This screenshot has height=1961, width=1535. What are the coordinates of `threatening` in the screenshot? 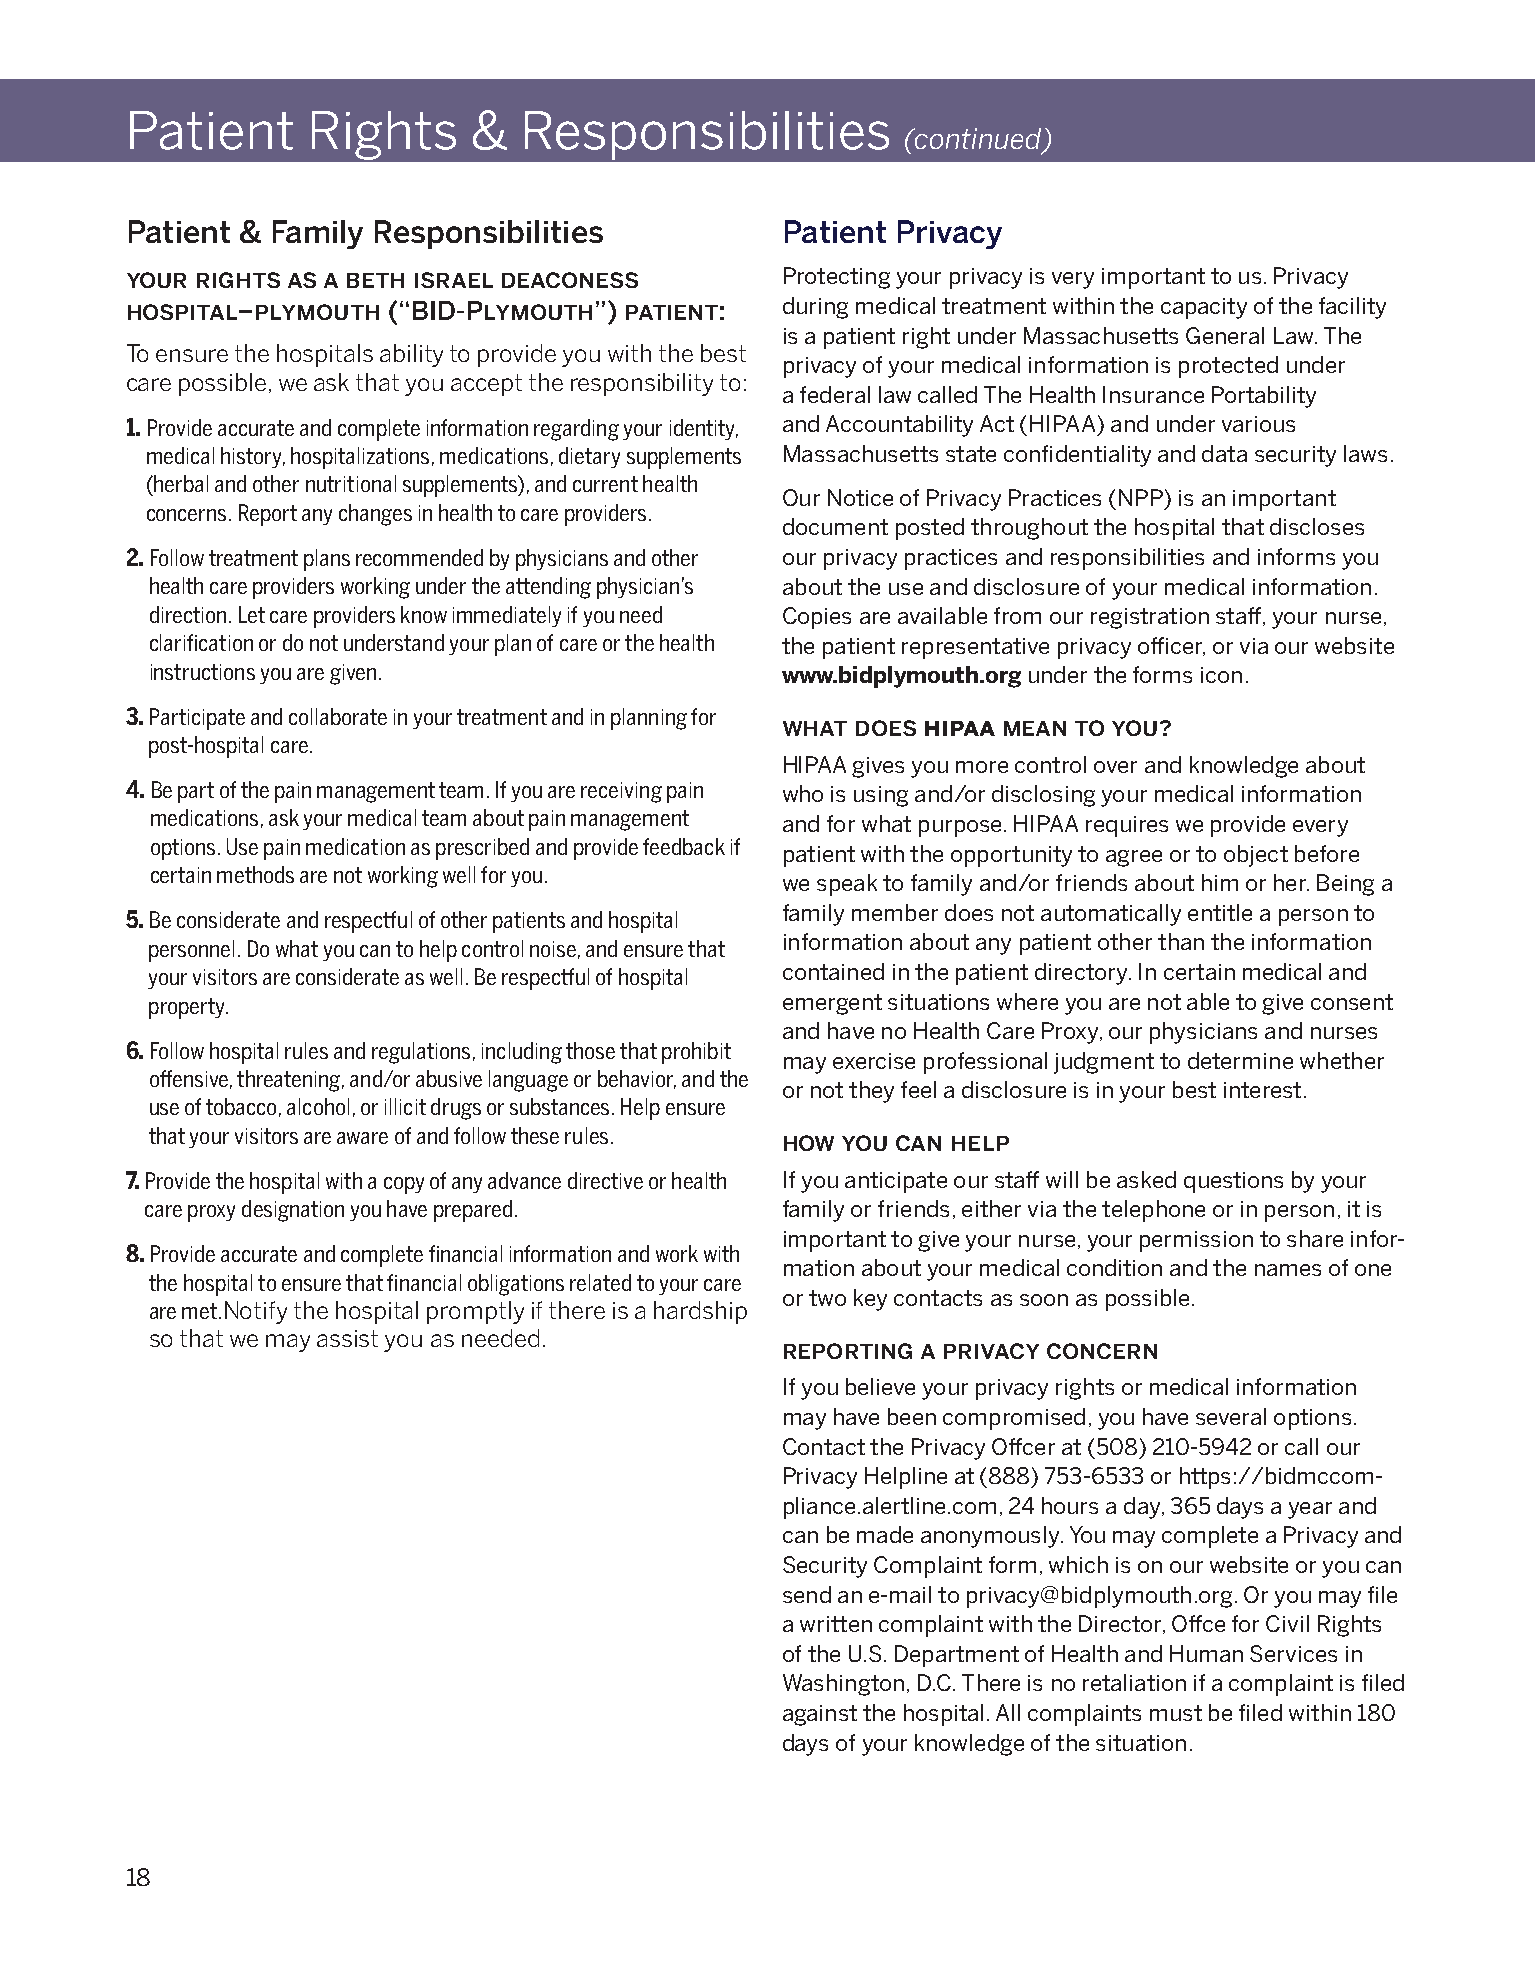 It's located at (288, 1081).
